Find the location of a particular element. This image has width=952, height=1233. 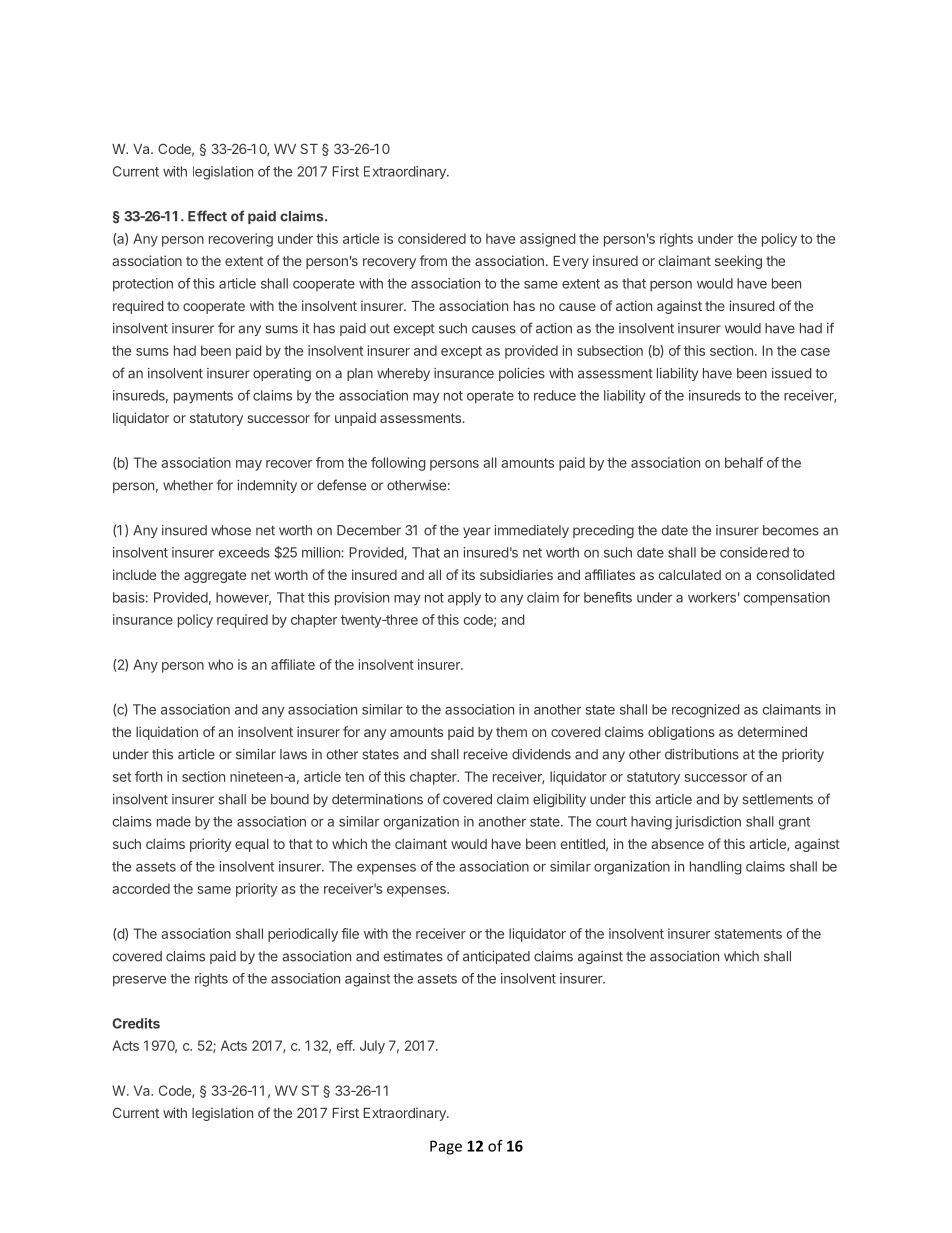

Page is located at coordinates (446, 1147).
